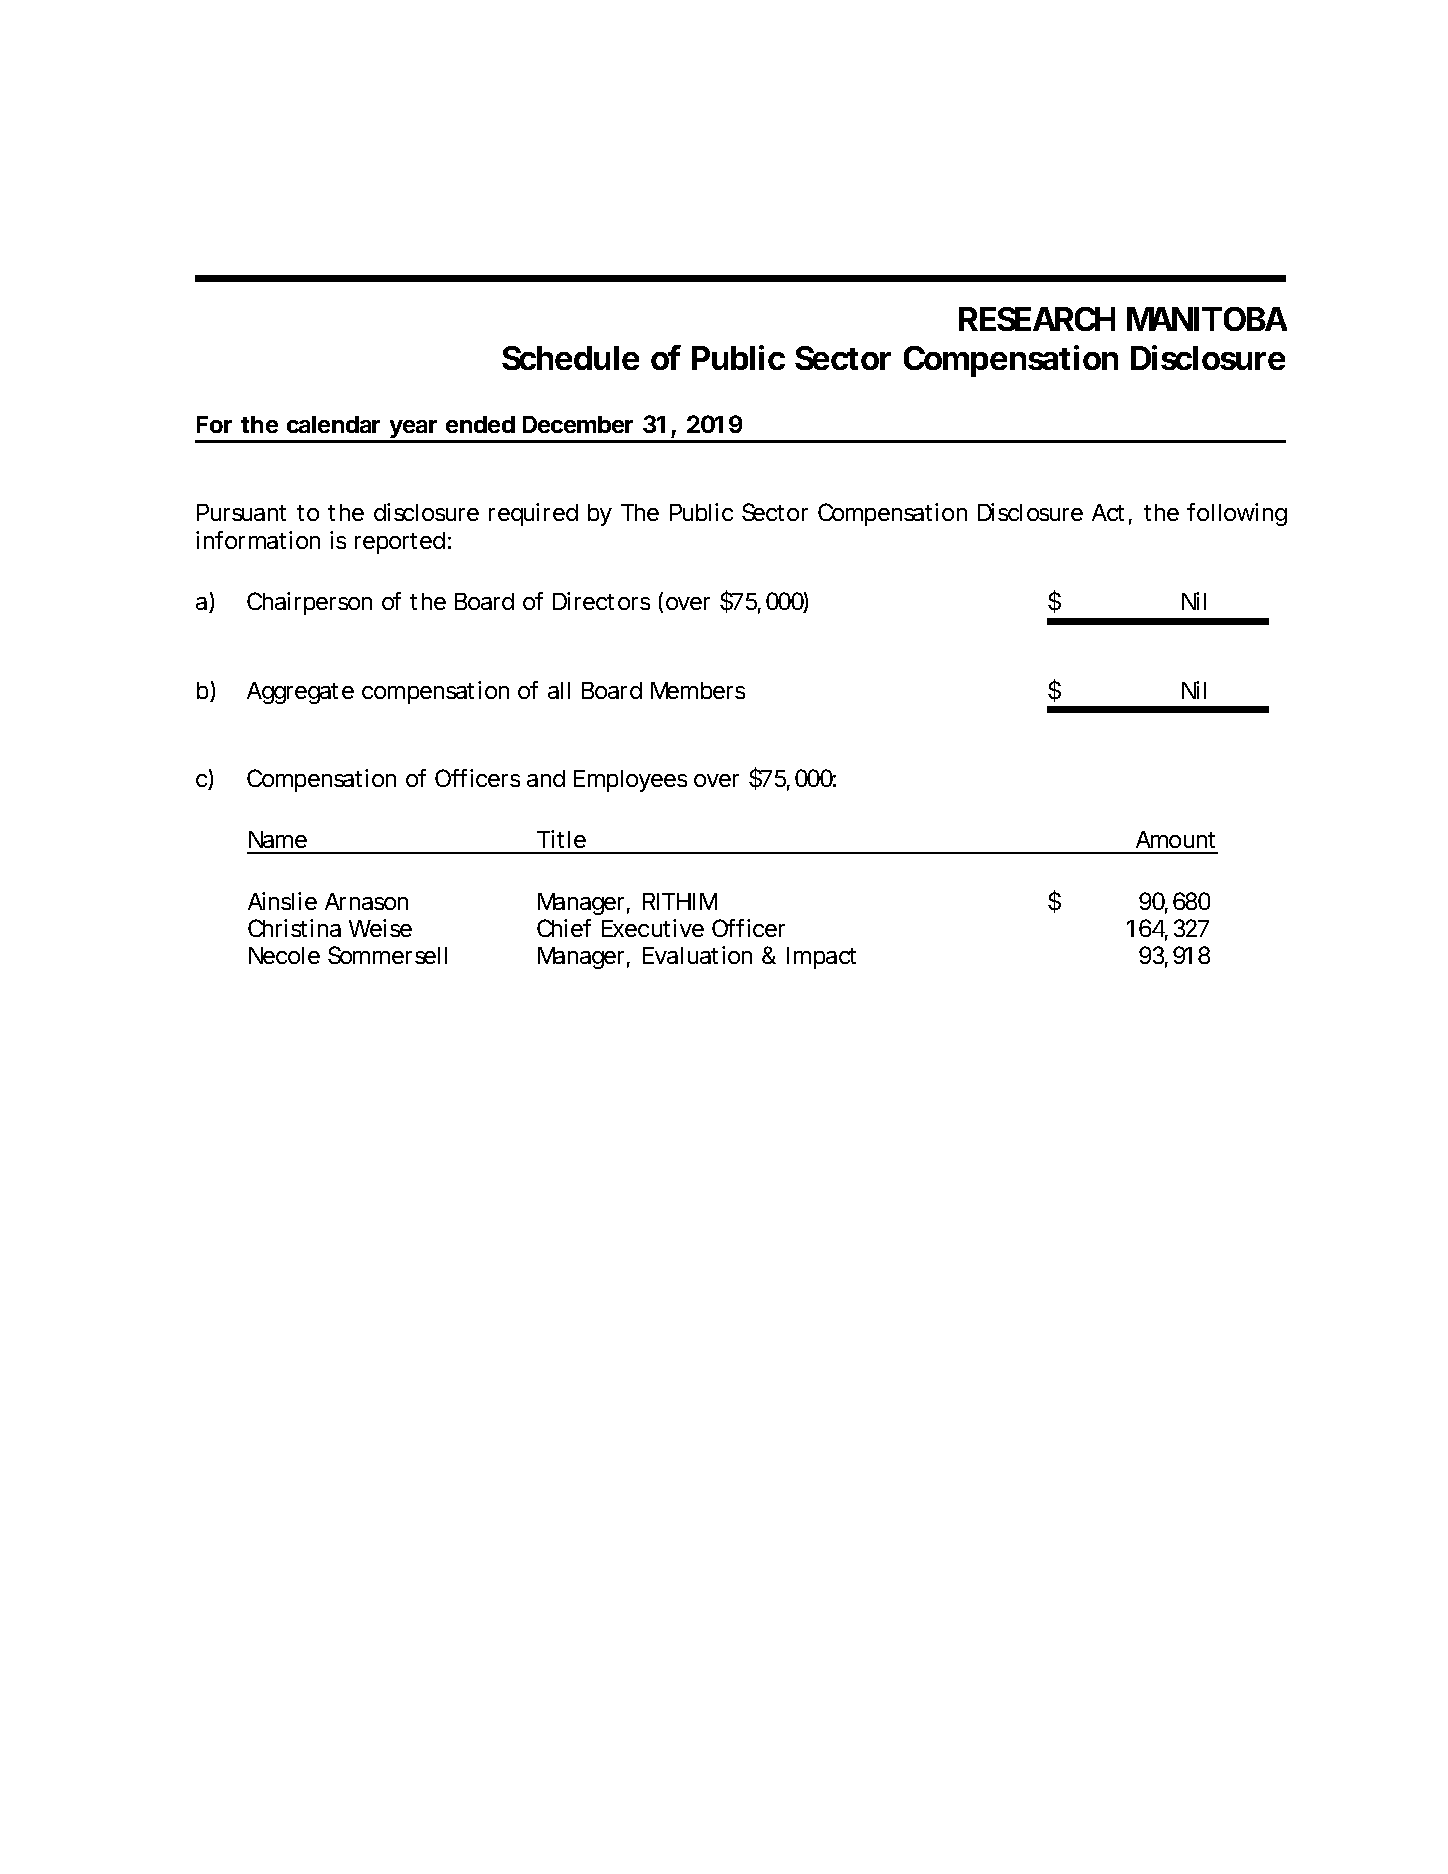 This image has width=1448, height=1874. What do you see at coordinates (1237, 514) in the image?
I see `following` at bounding box center [1237, 514].
